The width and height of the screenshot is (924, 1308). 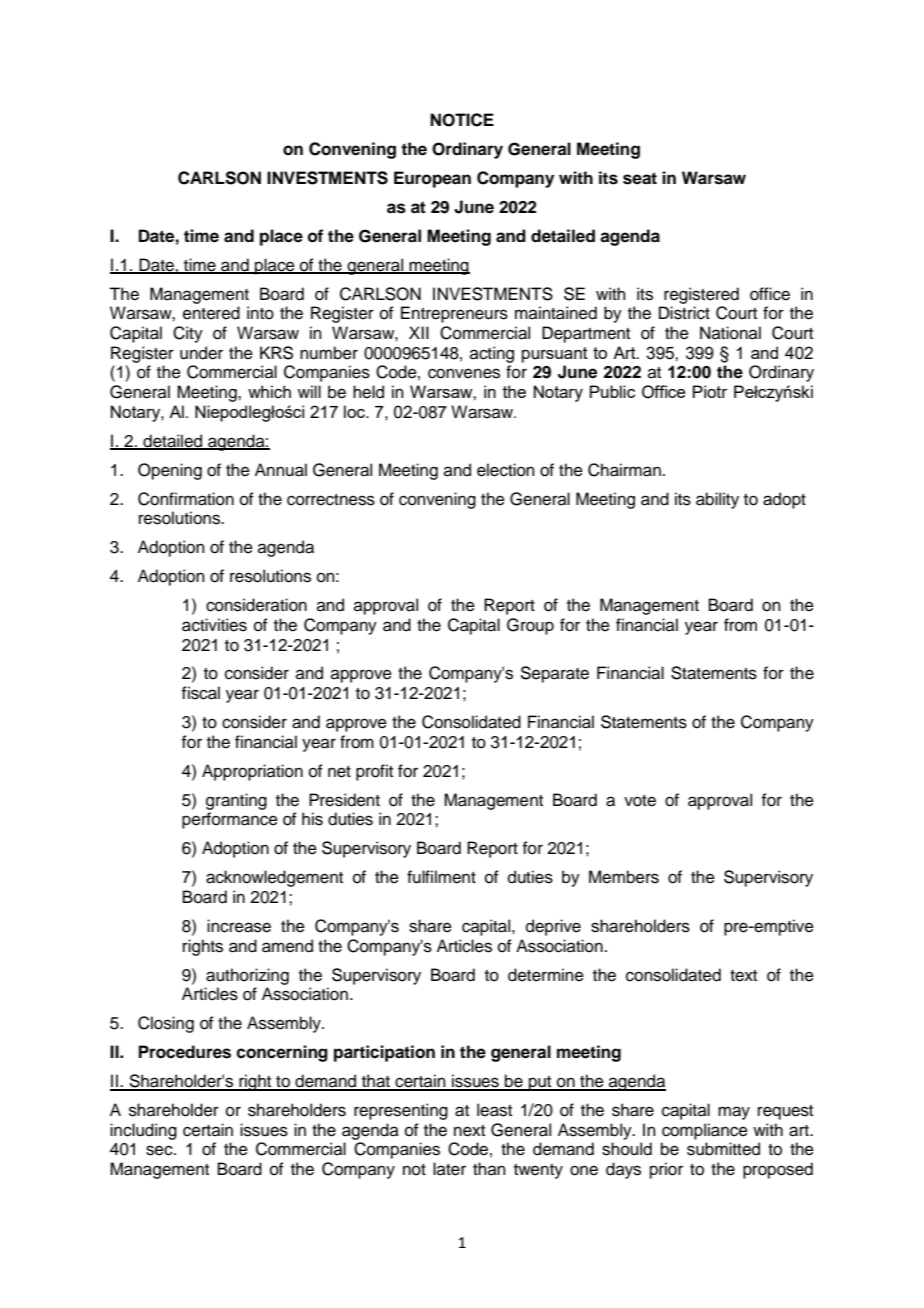 What do you see at coordinates (717, 500) in the screenshot?
I see `ability` at bounding box center [717, 500].
